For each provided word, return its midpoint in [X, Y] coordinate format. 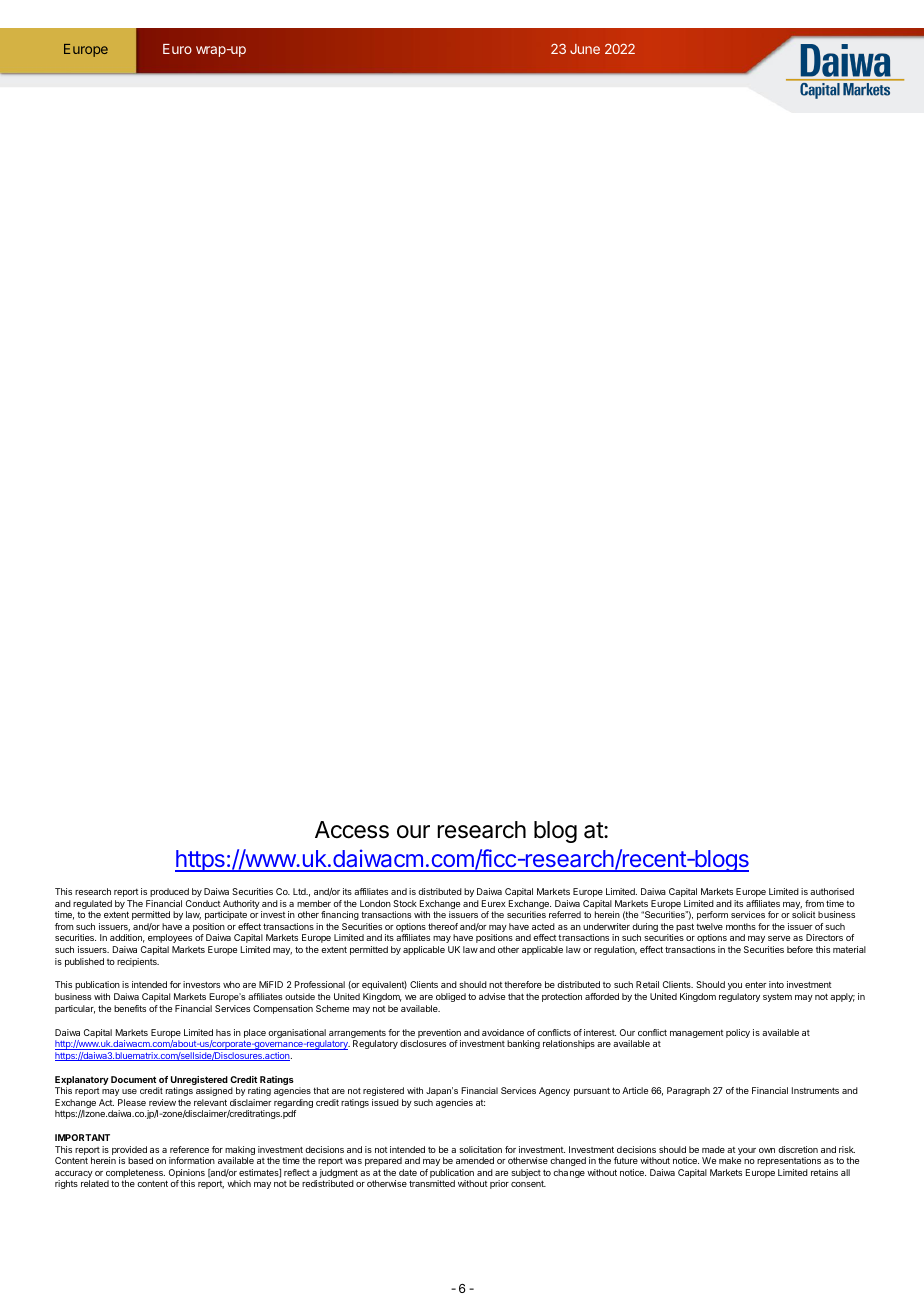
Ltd [300, 891]
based [140, 1160]
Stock [405, 903]
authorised [832, 891]
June [585, 49]
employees [170, 938]
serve [779, 938]
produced [169, 892]
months [741, 926]
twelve [709, 926]
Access [352, 830]
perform [712, 915]
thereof [443, 926]
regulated [92, 906]
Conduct [203, 903]
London [375, 903]
